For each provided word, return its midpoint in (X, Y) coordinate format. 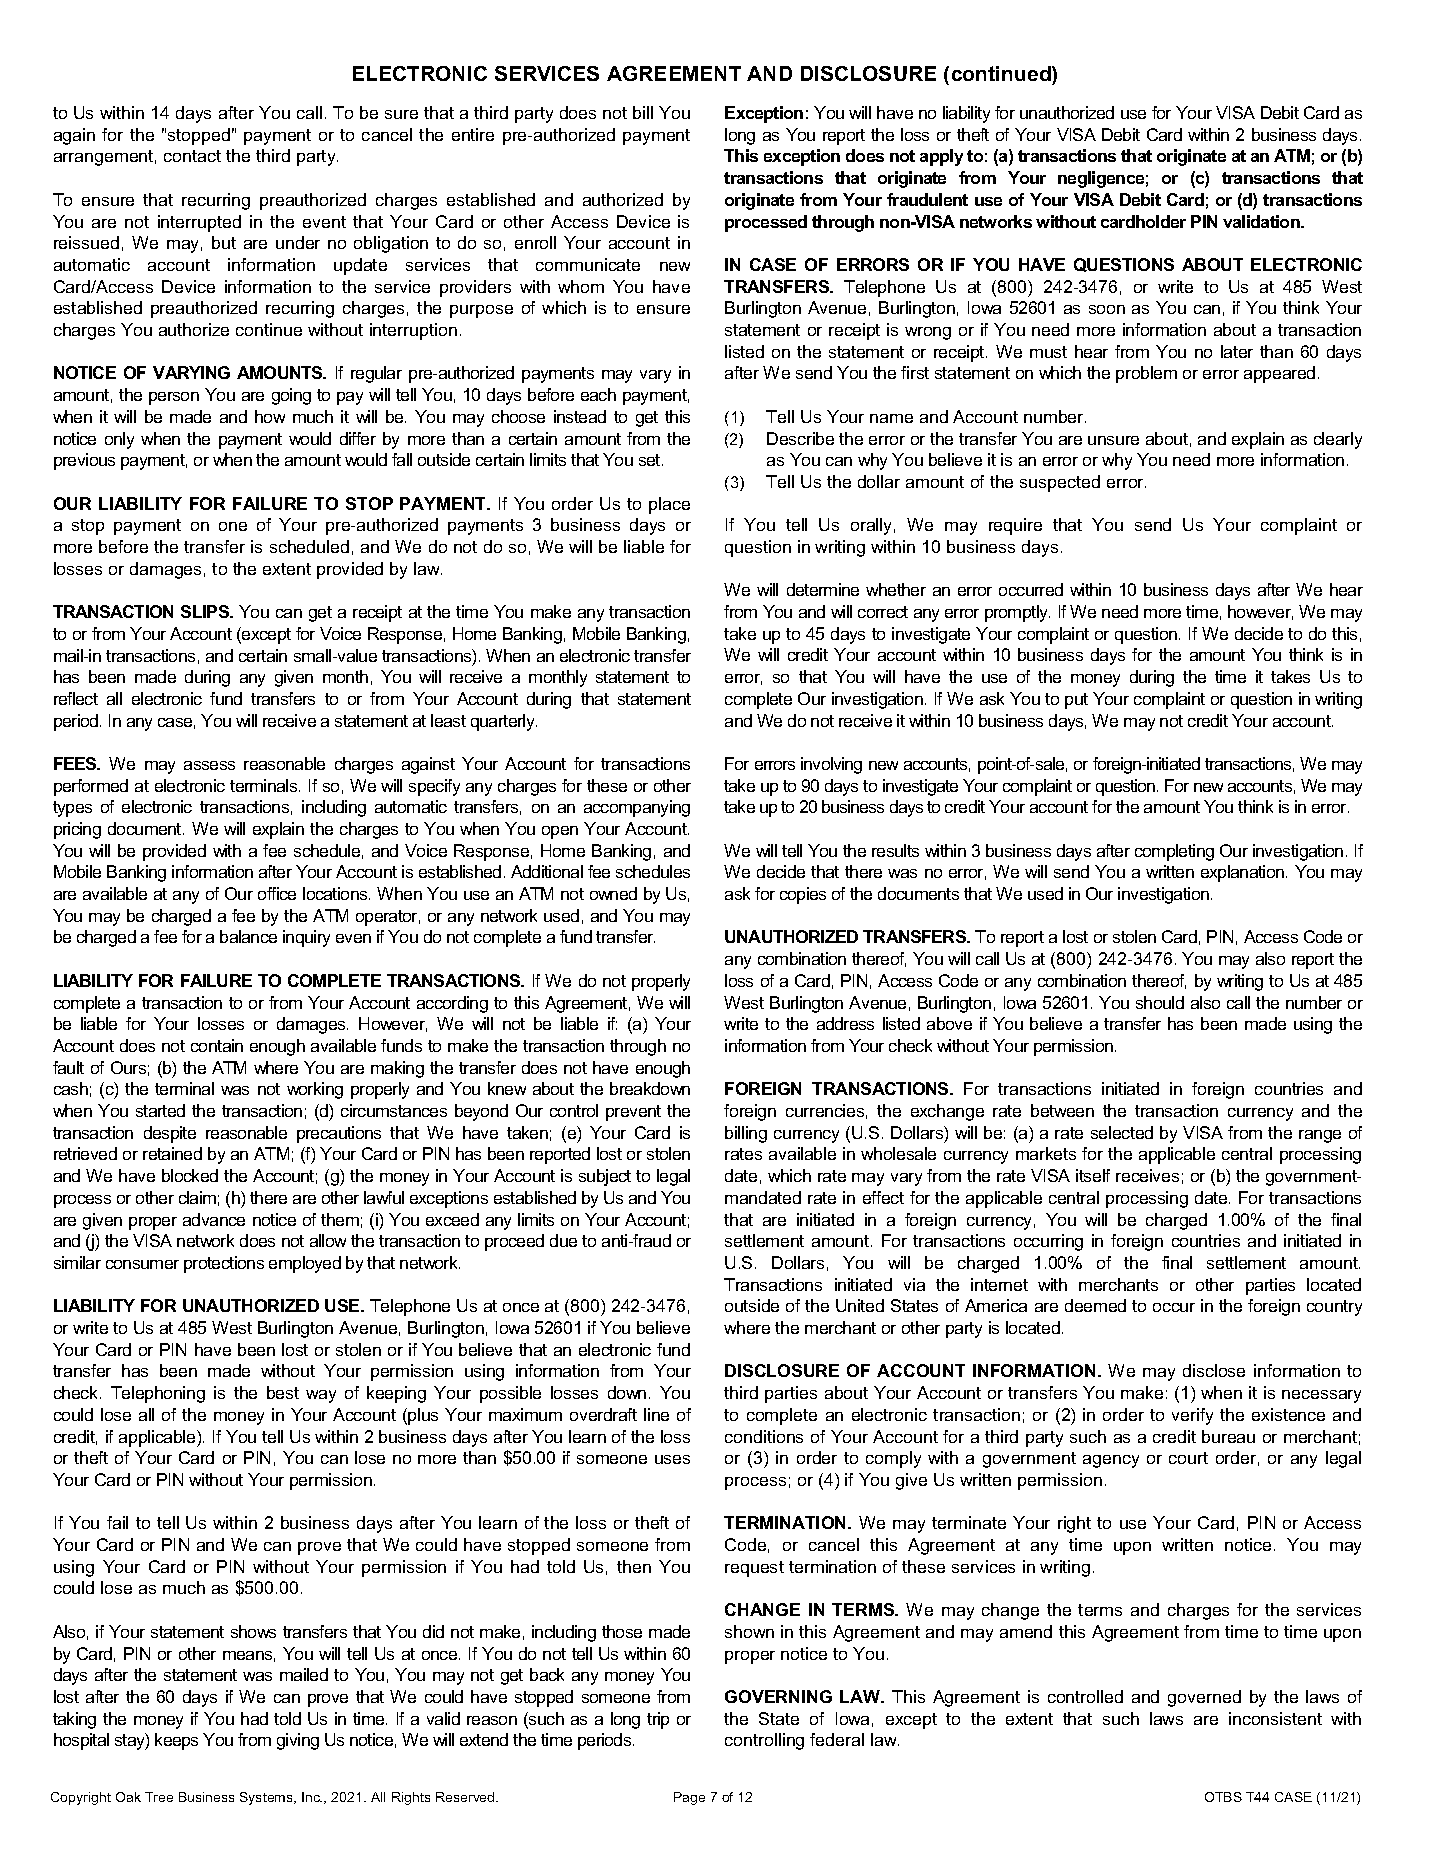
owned (613, 893)
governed (1204, 1698)
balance (248, 936)
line (656, 1414)
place (669, 505)
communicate (588, 264)
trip (658, 1720)
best (283, 1392)
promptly (1017, 613)
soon (1107, 309)
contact (192, 156)
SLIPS (206, 611)
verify (1192, 1416)
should (1160, 1002)
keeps (176, 1741)
